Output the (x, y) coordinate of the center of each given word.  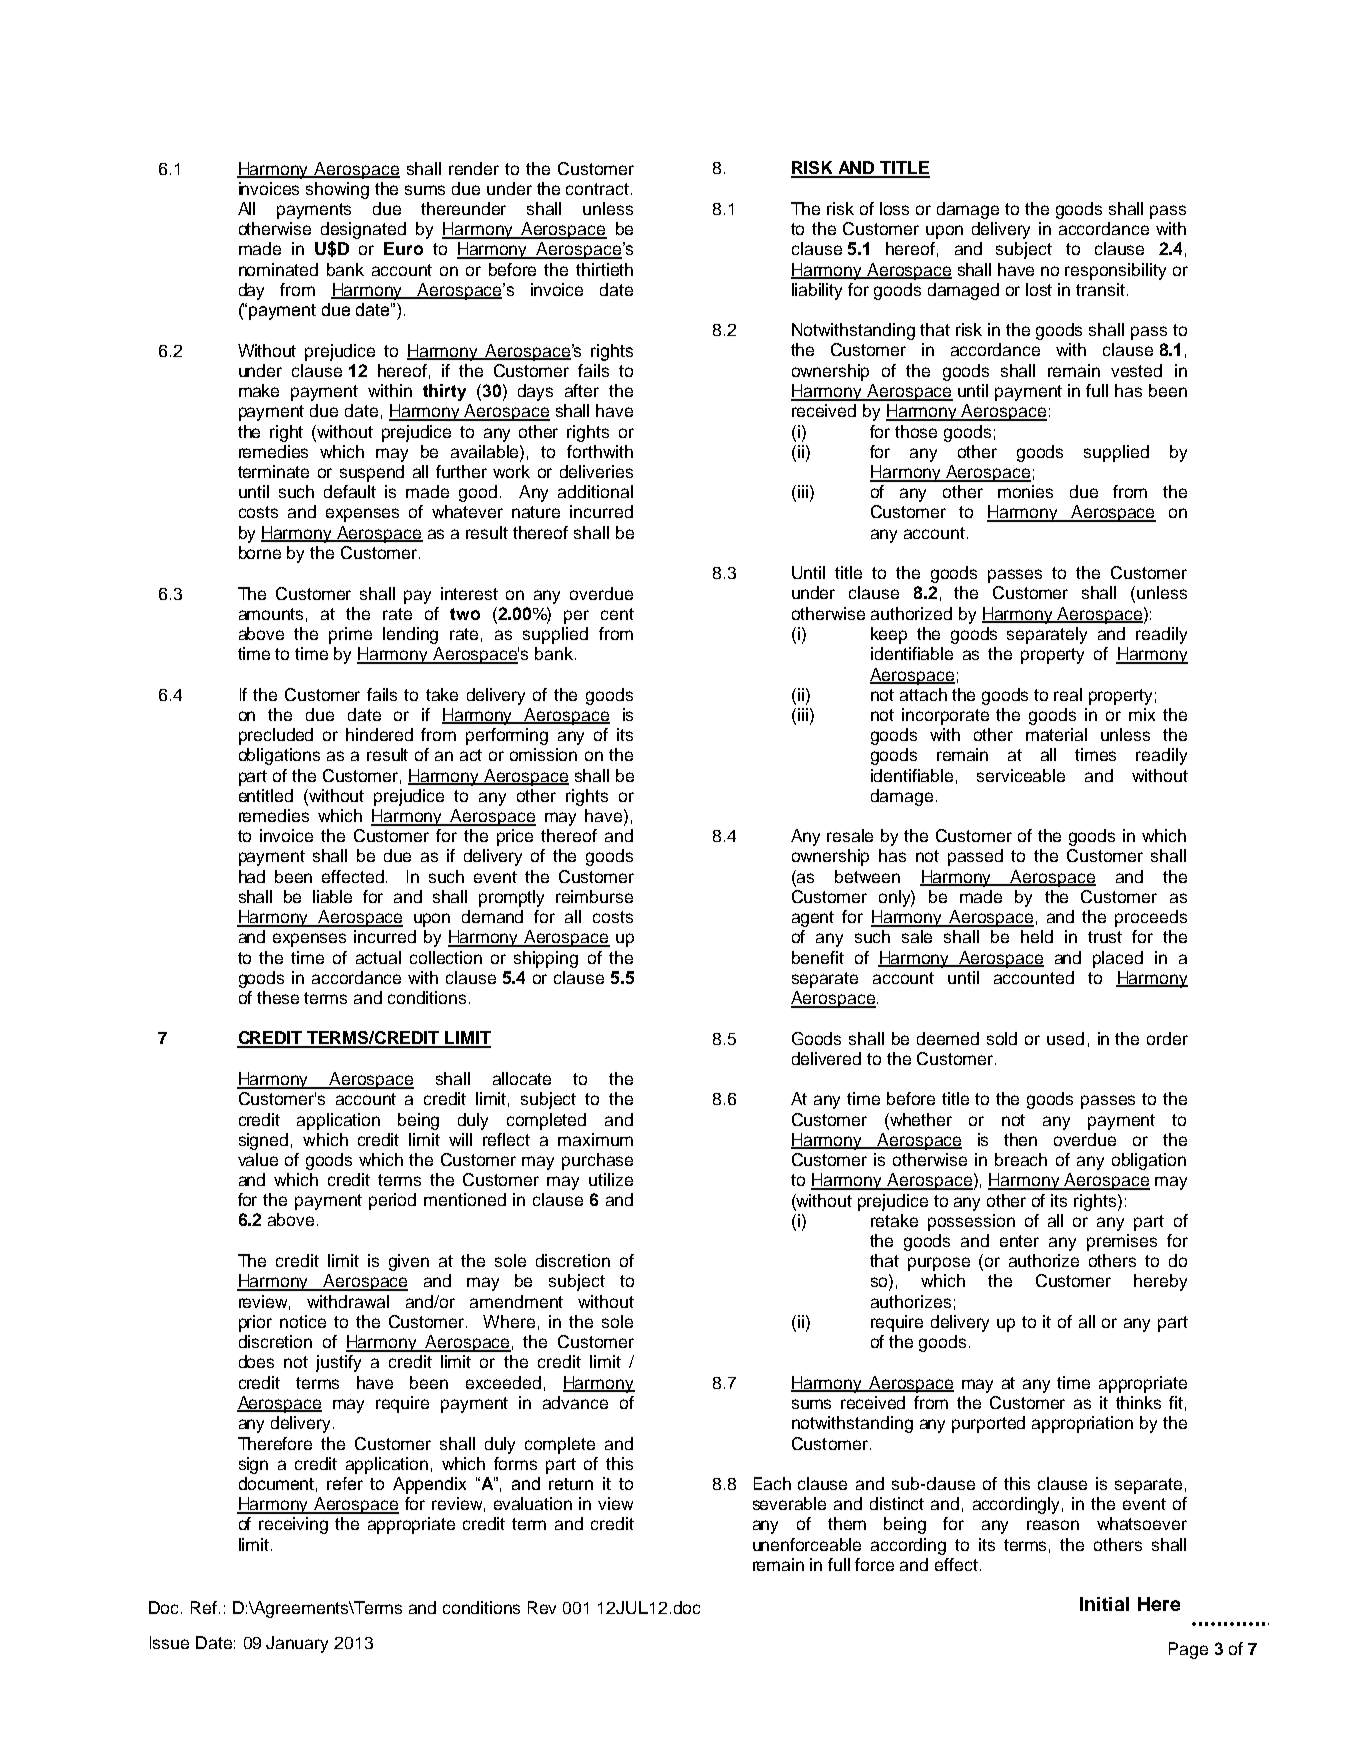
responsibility (1115, 271)
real (1068, 694)
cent (617, 614)
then (1020, 1139)
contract (597, 189)
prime (350, 635)
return (571, 1484)
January (297, 1644)
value (258, 1159)
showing (337, 190)
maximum (595, 1139)
